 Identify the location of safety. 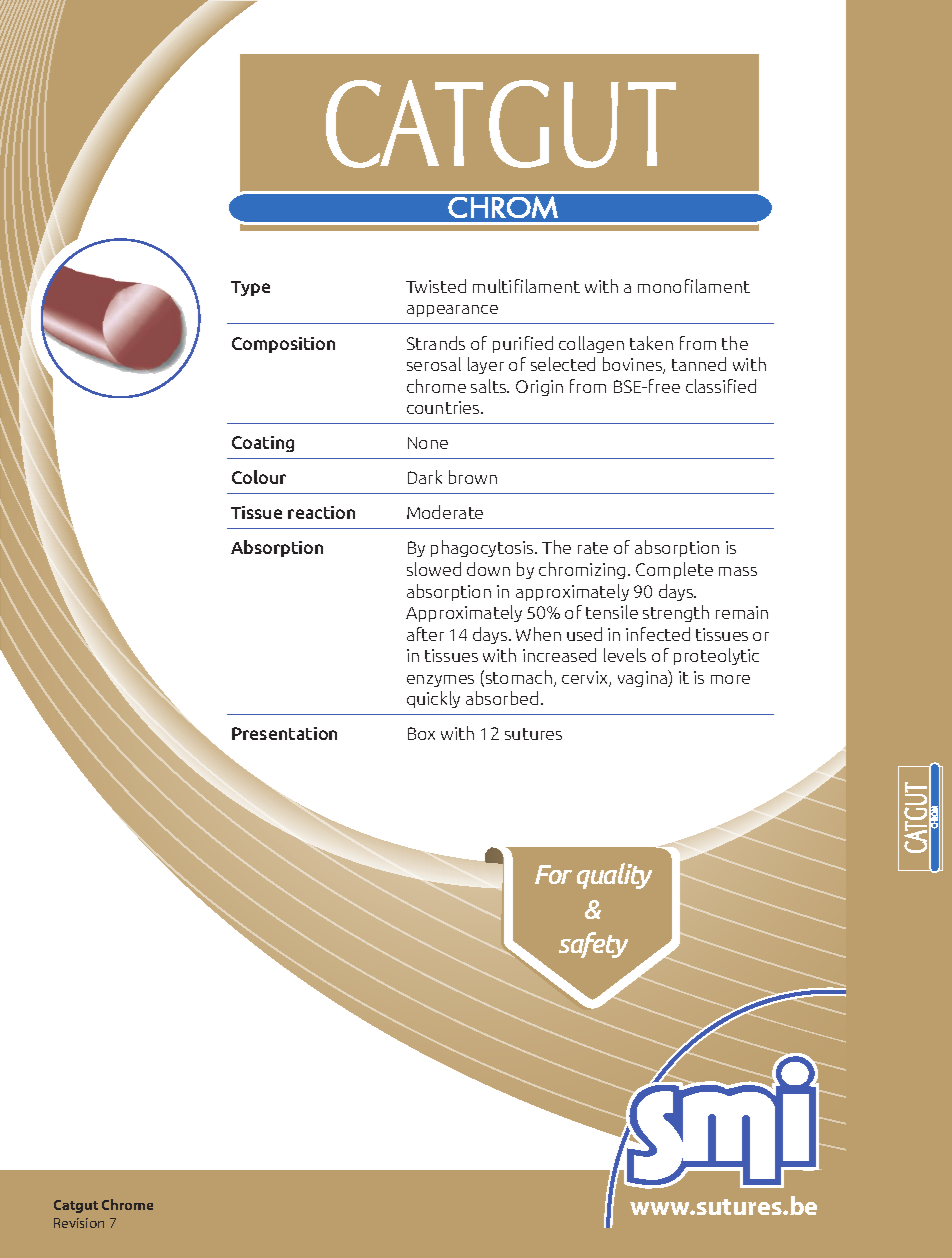
(593, 945).
